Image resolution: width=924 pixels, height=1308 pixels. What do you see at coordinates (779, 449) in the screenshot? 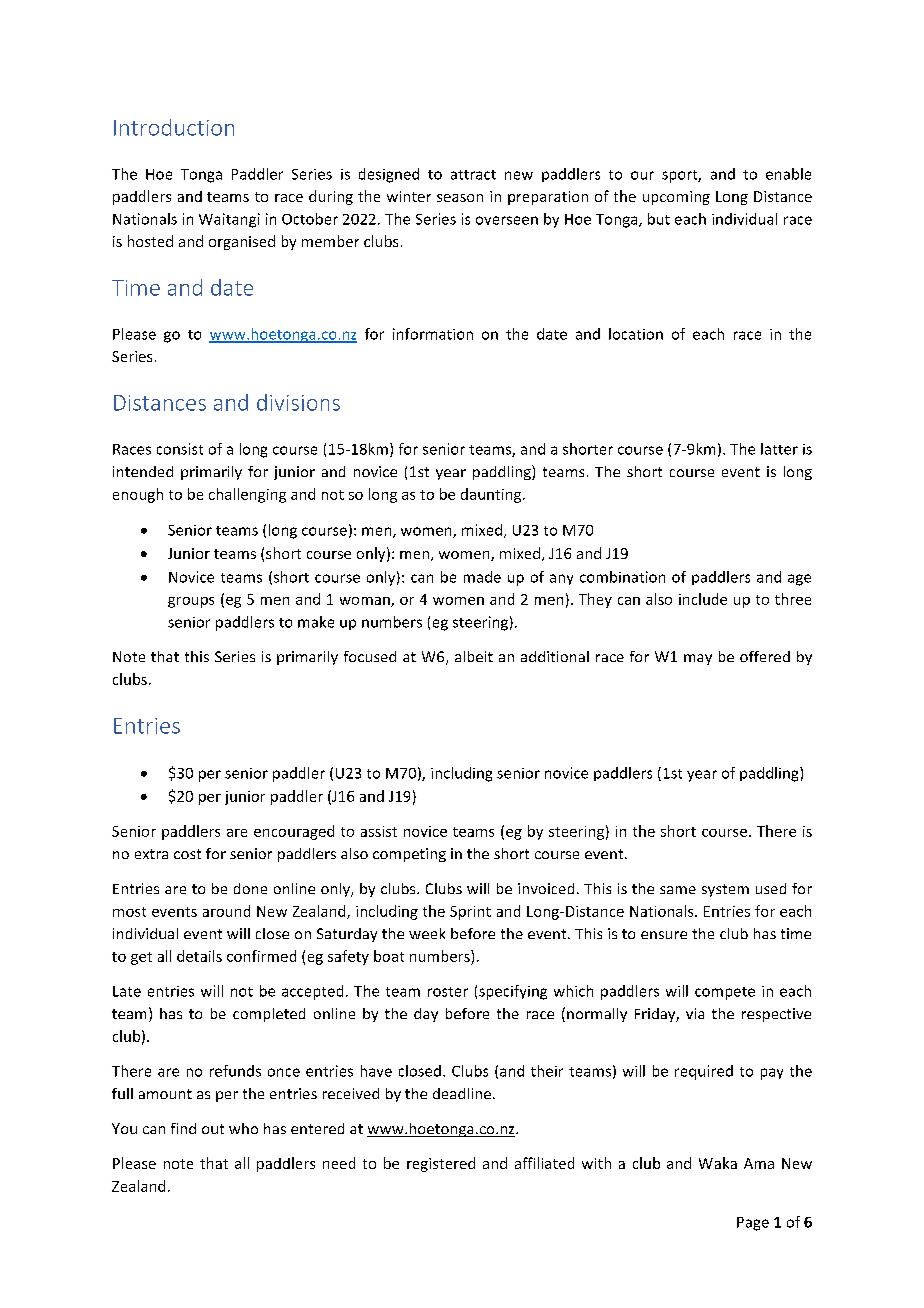
I see `latter` at bounding box center [779, 449].
